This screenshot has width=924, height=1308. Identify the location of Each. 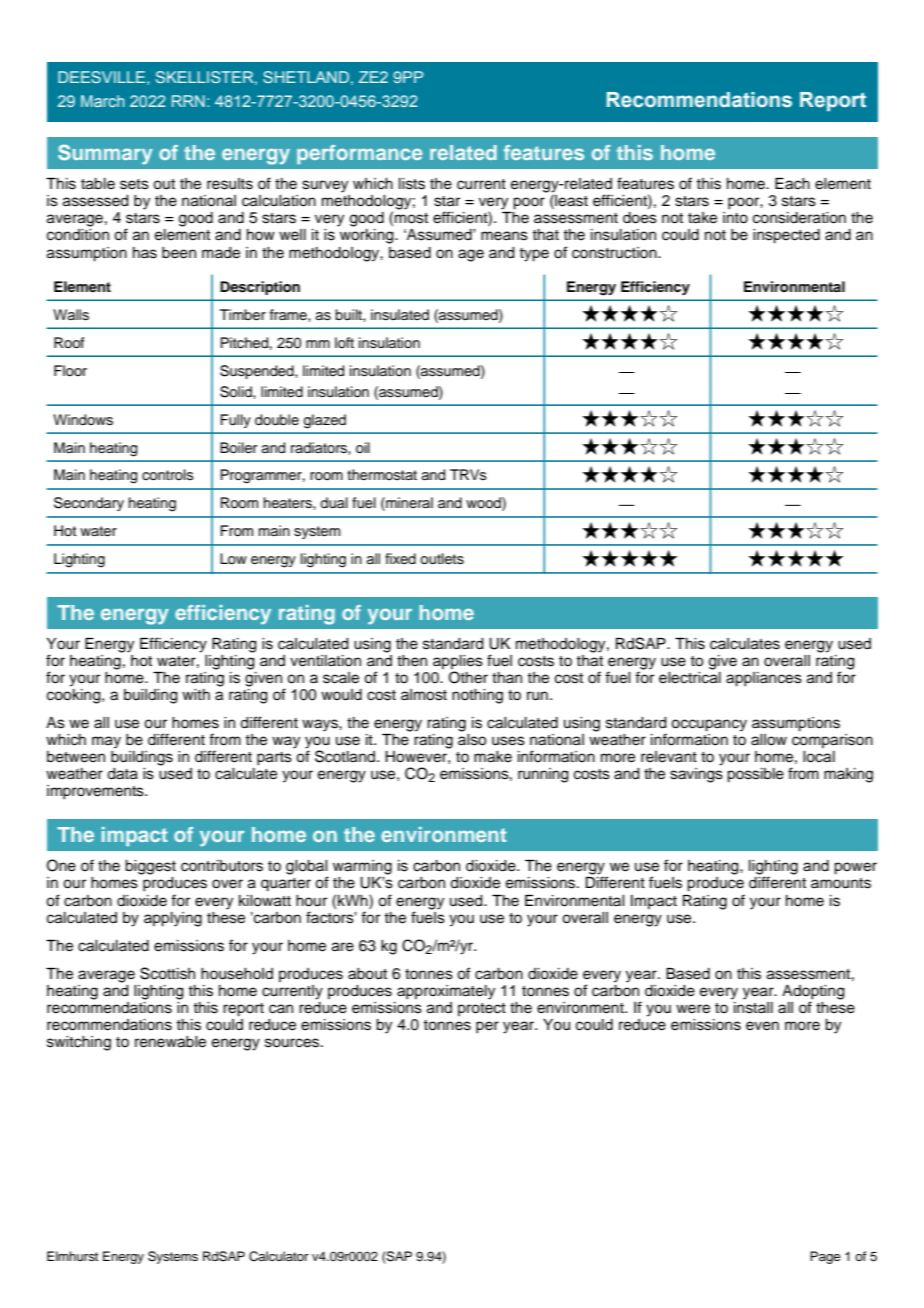
(792, 184).
